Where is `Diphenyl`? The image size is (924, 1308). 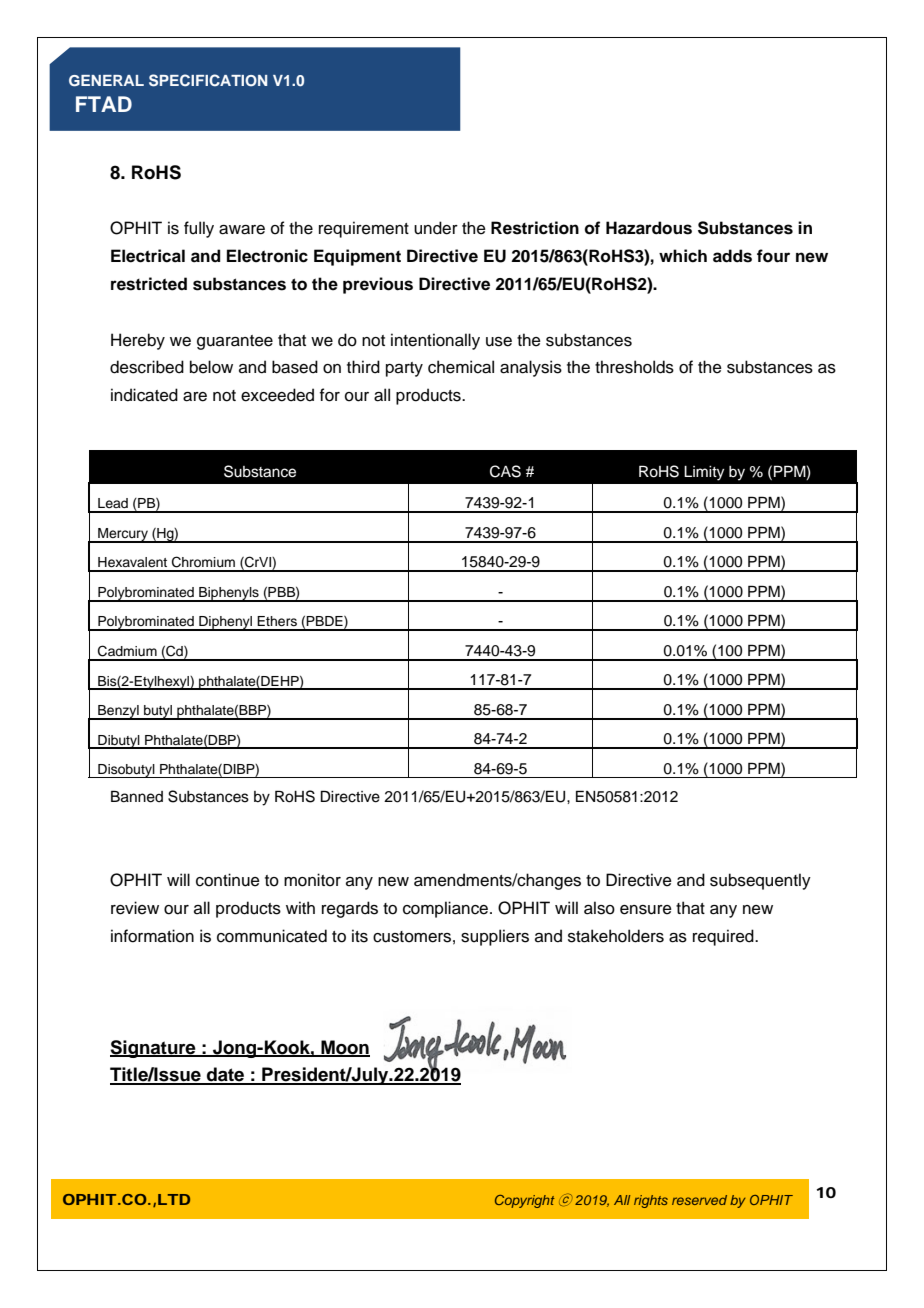
Diphenyl is located at coordinates (225, 623).
